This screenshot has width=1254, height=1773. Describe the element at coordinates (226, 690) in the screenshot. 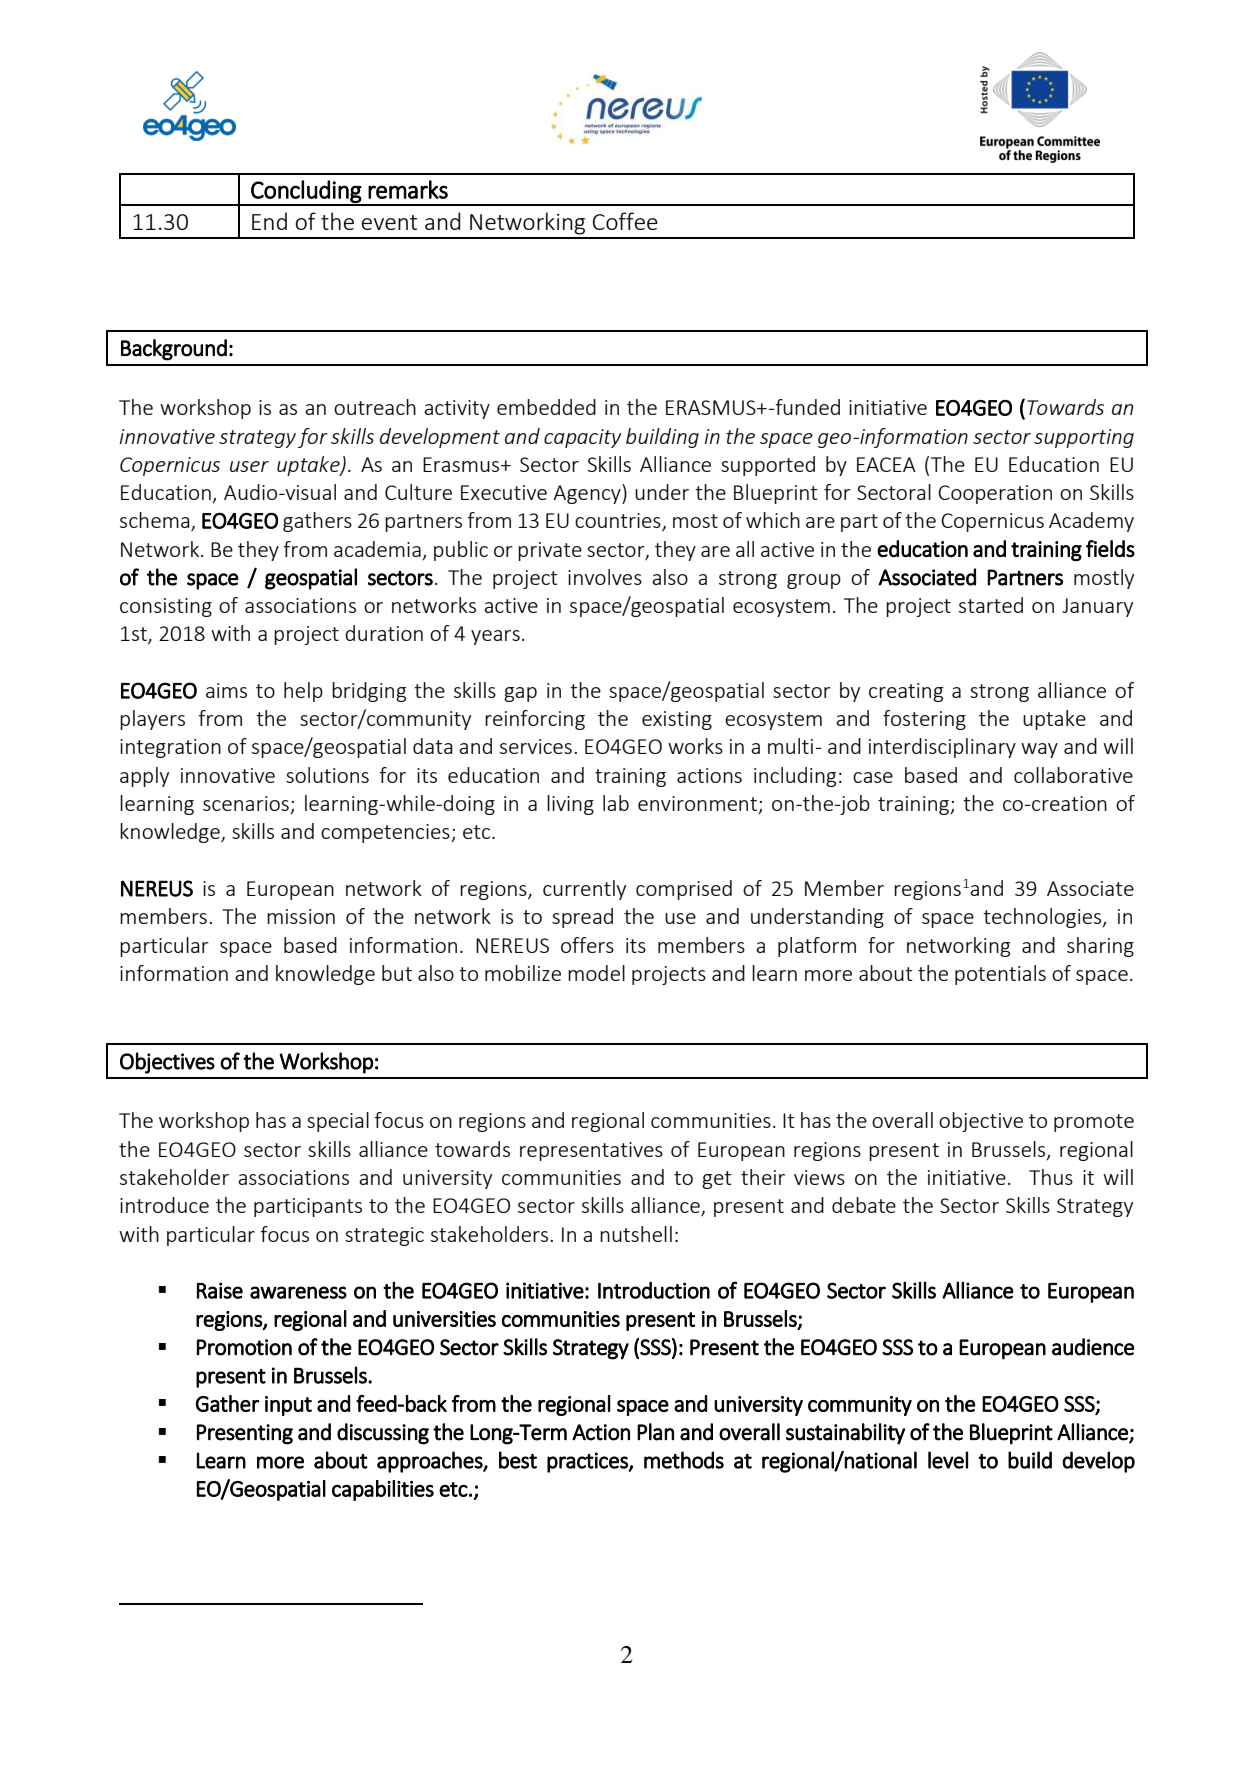

I see `aims` at that location.
